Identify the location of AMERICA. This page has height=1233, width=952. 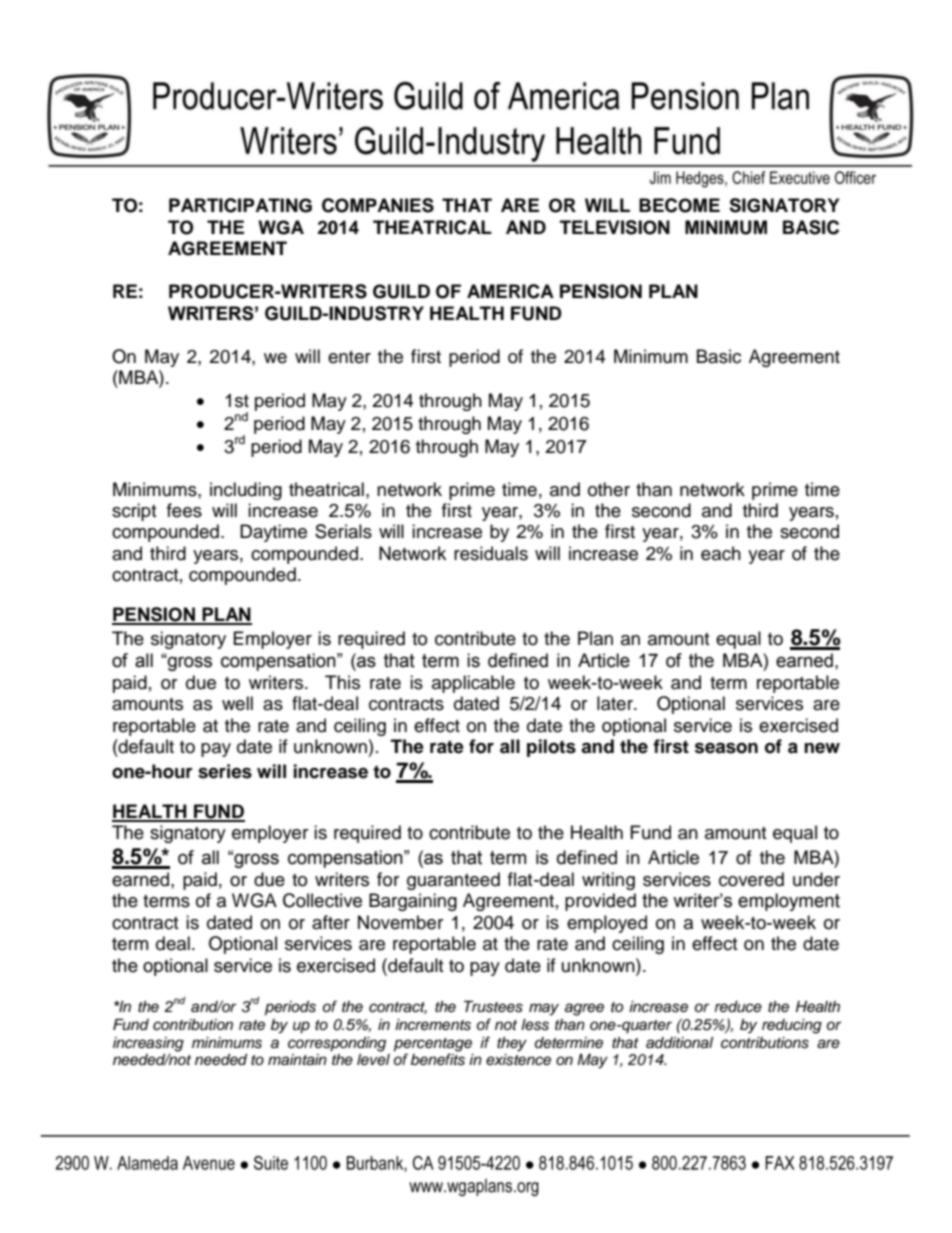
(510, 291).
